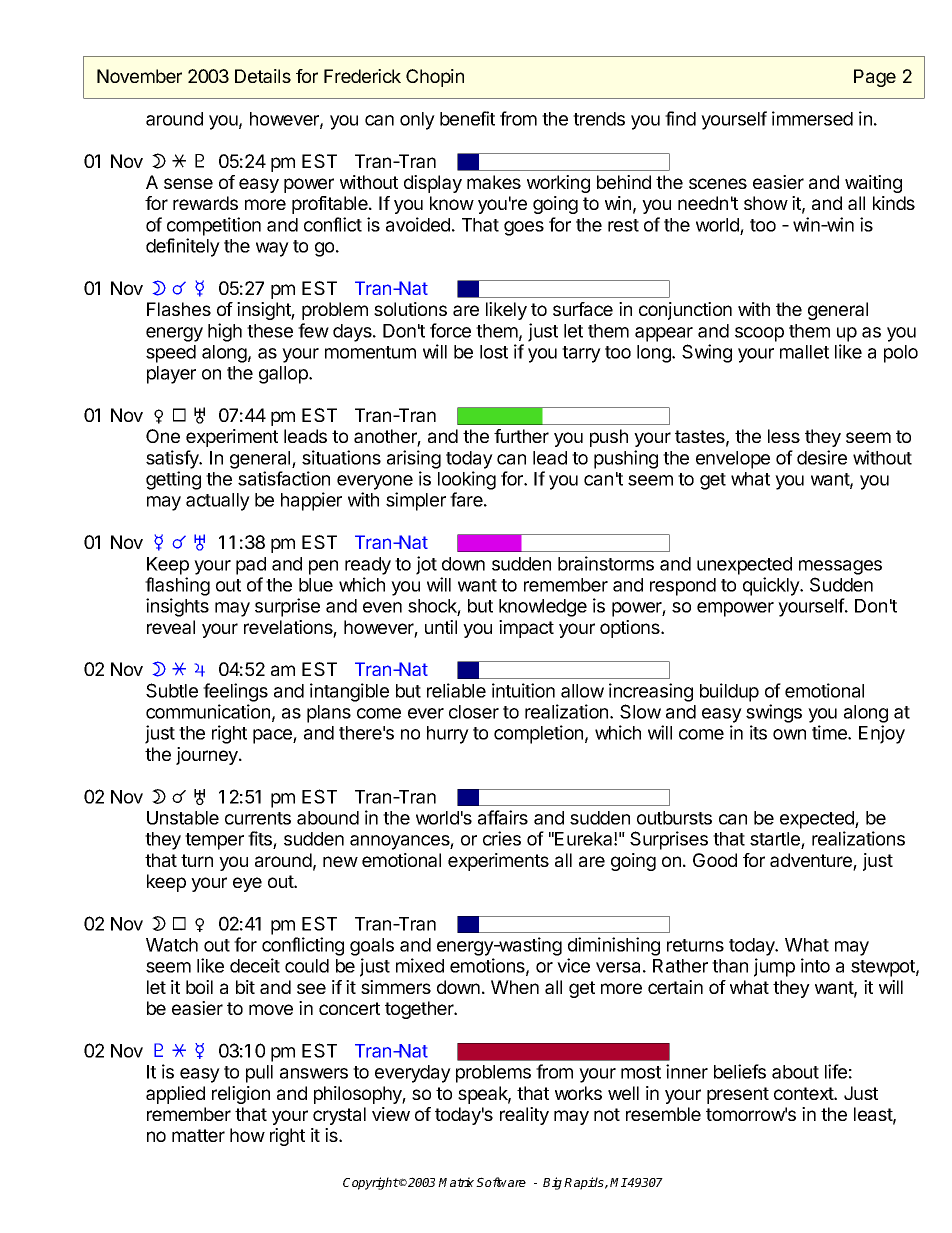 The height and width of the screenshot is (1233, 952). What do you see at coordinates (772, 586) in the screenshot?
I see `quickly` at bounding box center [772, 586].
